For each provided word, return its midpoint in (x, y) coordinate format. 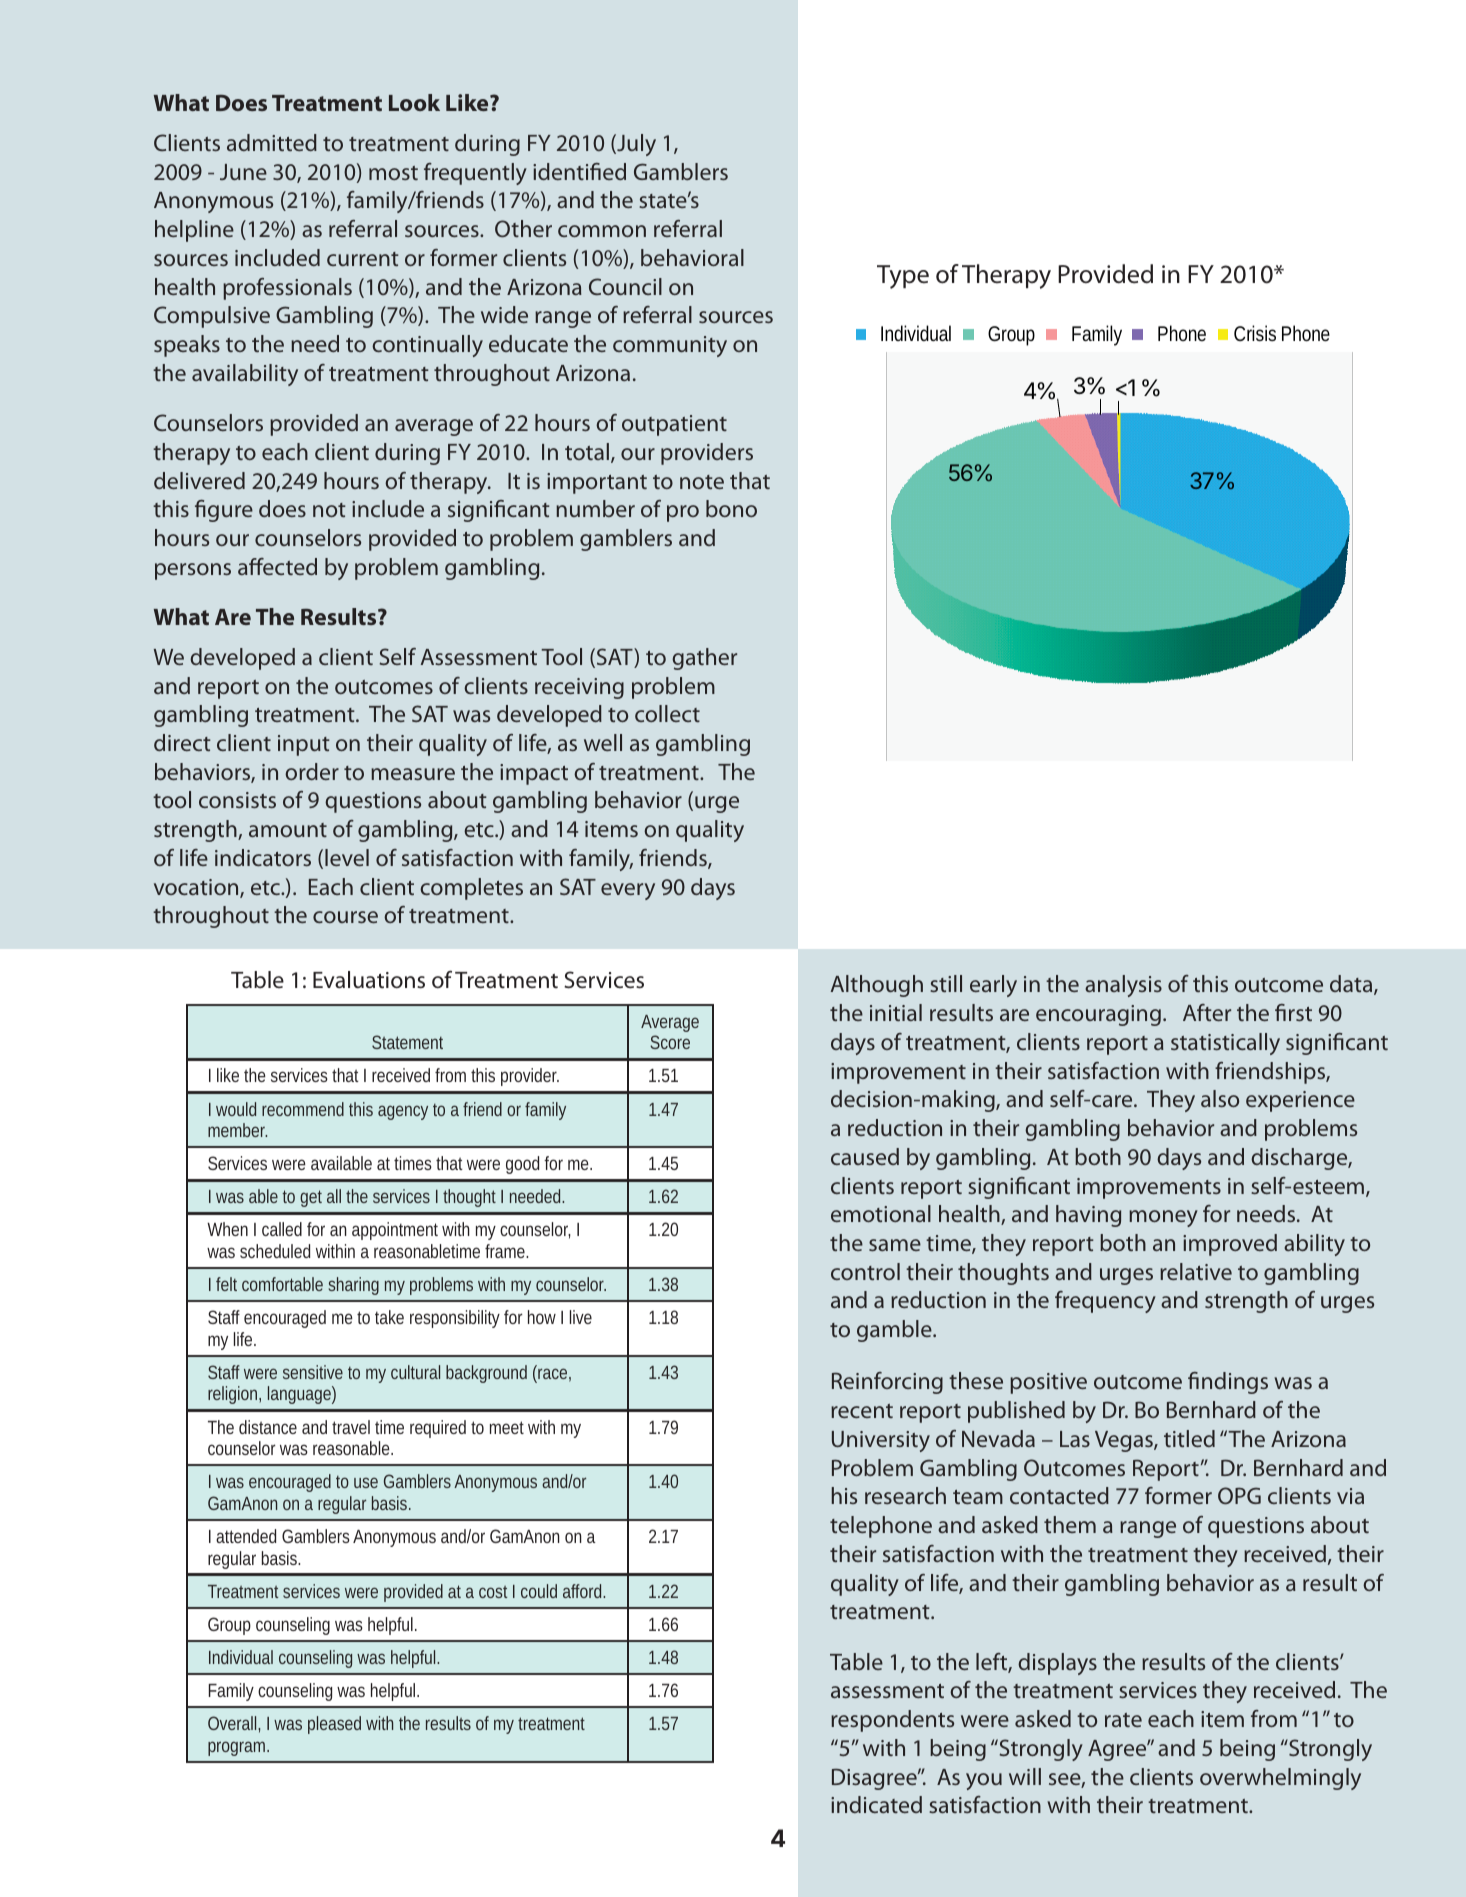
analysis (1123, 986)
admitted (272, 142)
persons (193, 571)
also (1220, 1098)
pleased (334, 1725)
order (312, 771)
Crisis (1255, 333)
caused (865, 1156)
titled (1189, 1438)
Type (903, 277)
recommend (303, 1109)
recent (862, 1411)
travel (351, 1427)
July (635, 145)
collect (667, 713)
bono (731, 508)
